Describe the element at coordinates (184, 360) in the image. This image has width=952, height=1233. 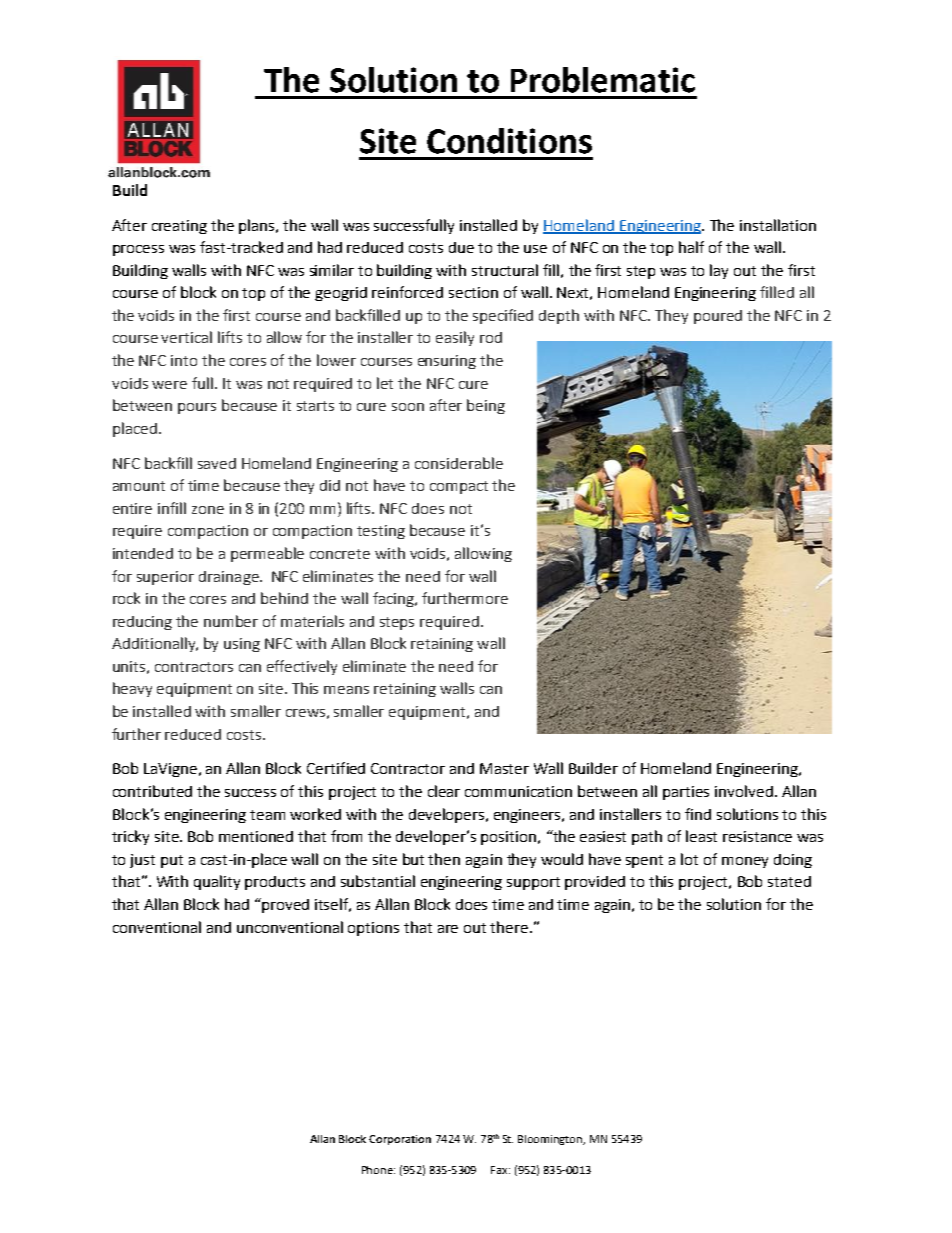
I see `into` at that location.
